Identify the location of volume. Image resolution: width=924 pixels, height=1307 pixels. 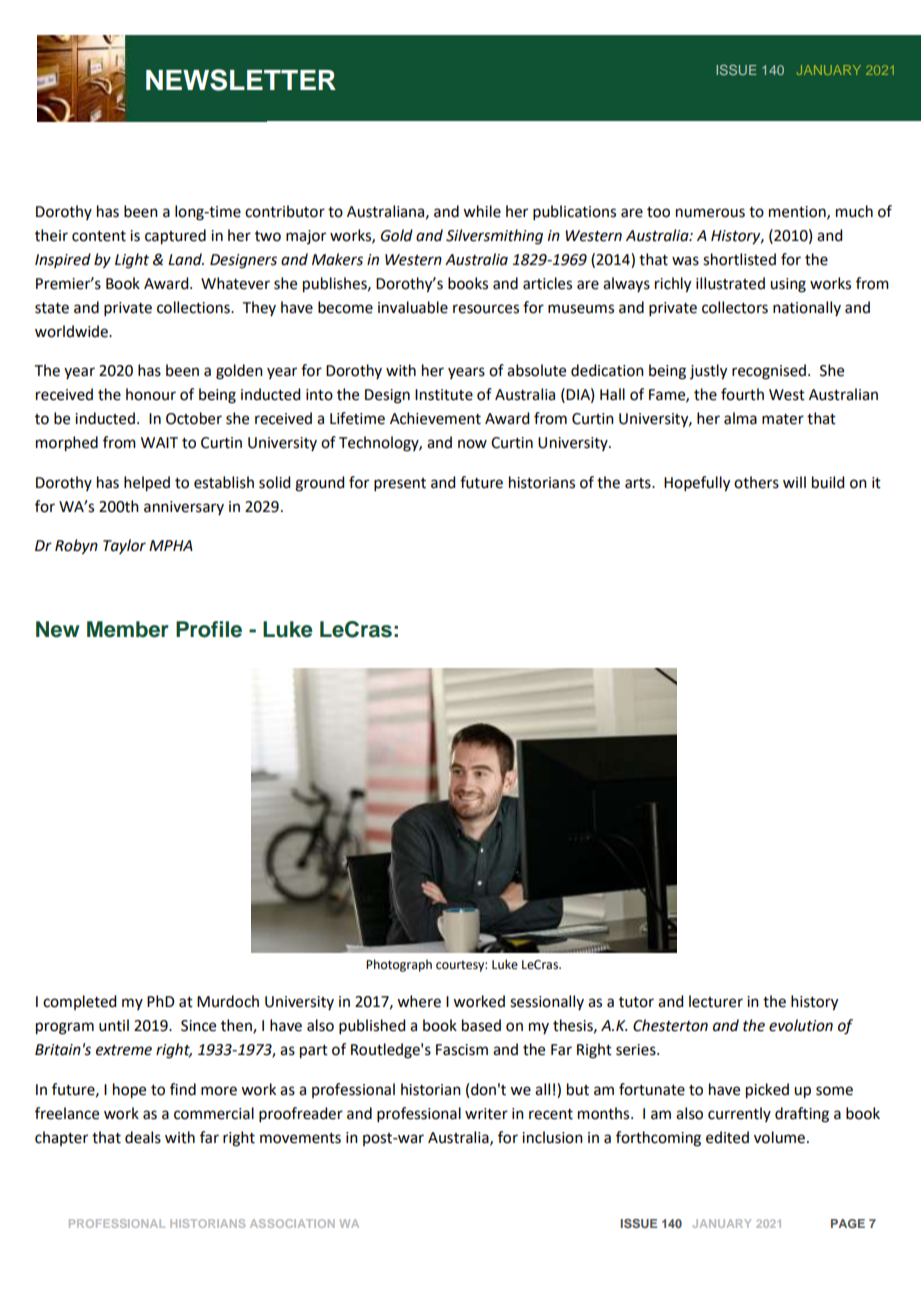
(779, 1137).
